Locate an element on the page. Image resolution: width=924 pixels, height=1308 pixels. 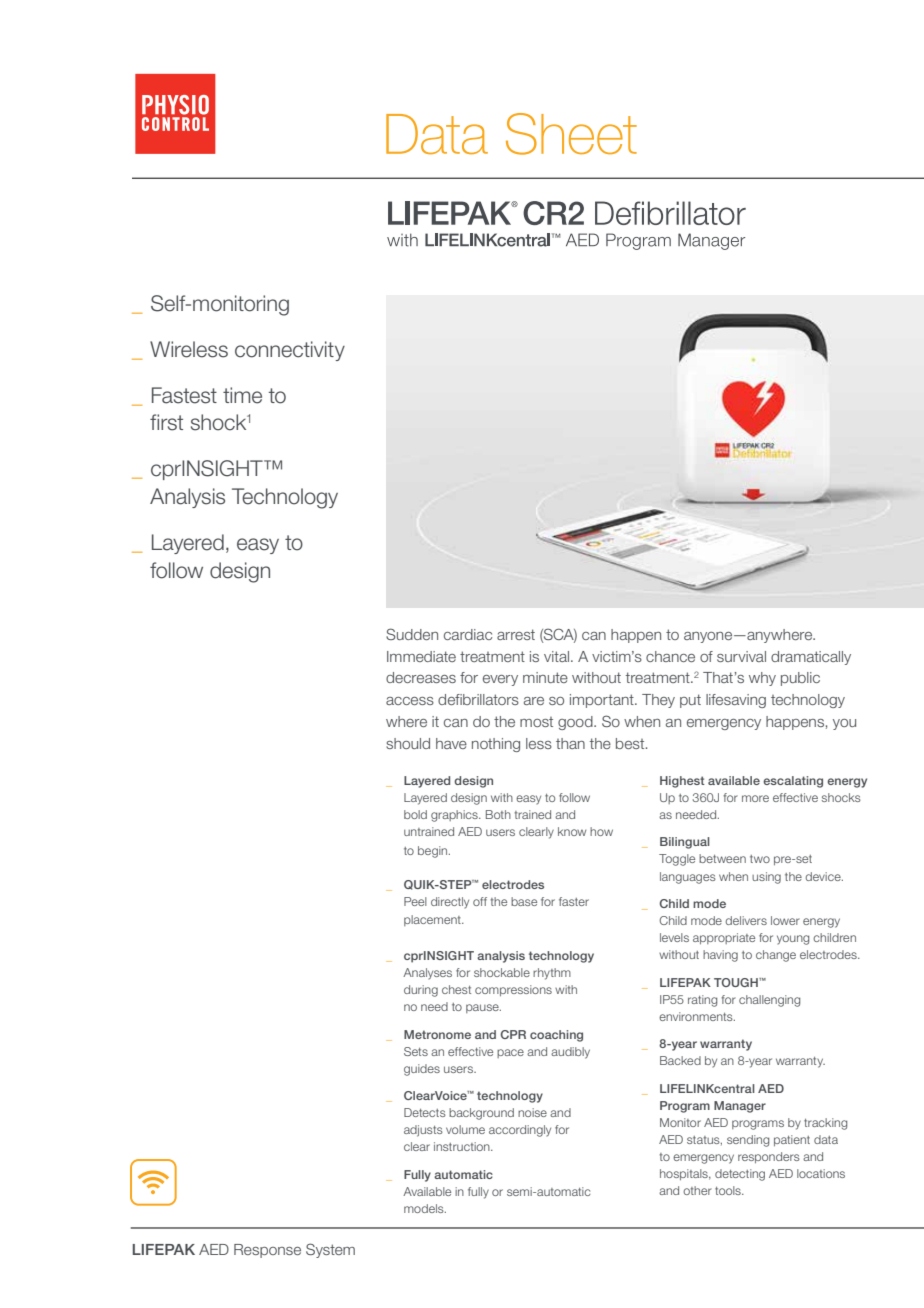
instruction is located at coordinates (463, 1146).
